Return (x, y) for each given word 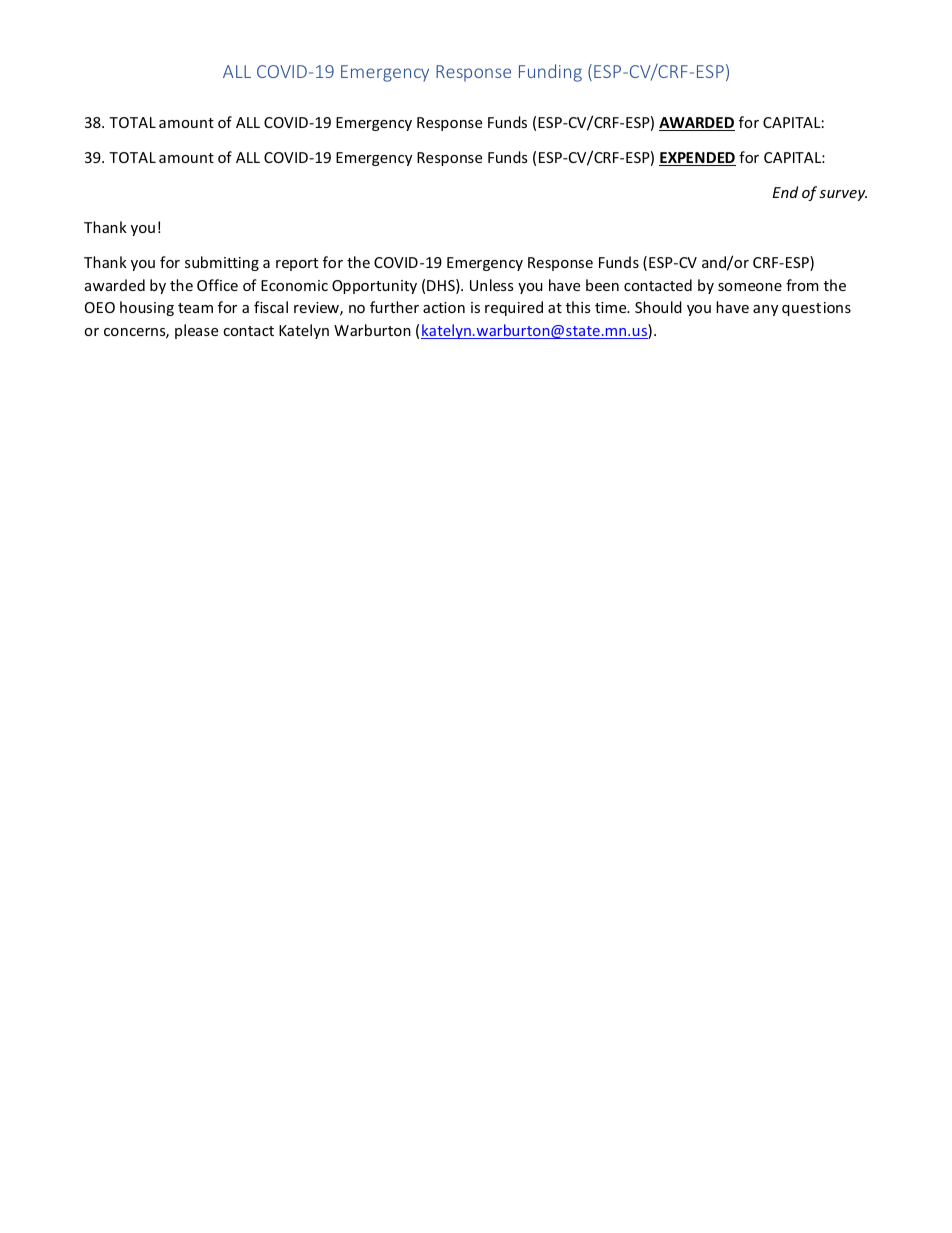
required (514, 308)
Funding (550, 73)
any (765, 310)
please (196, 331)
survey (843, 195)
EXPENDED (697, 159)
